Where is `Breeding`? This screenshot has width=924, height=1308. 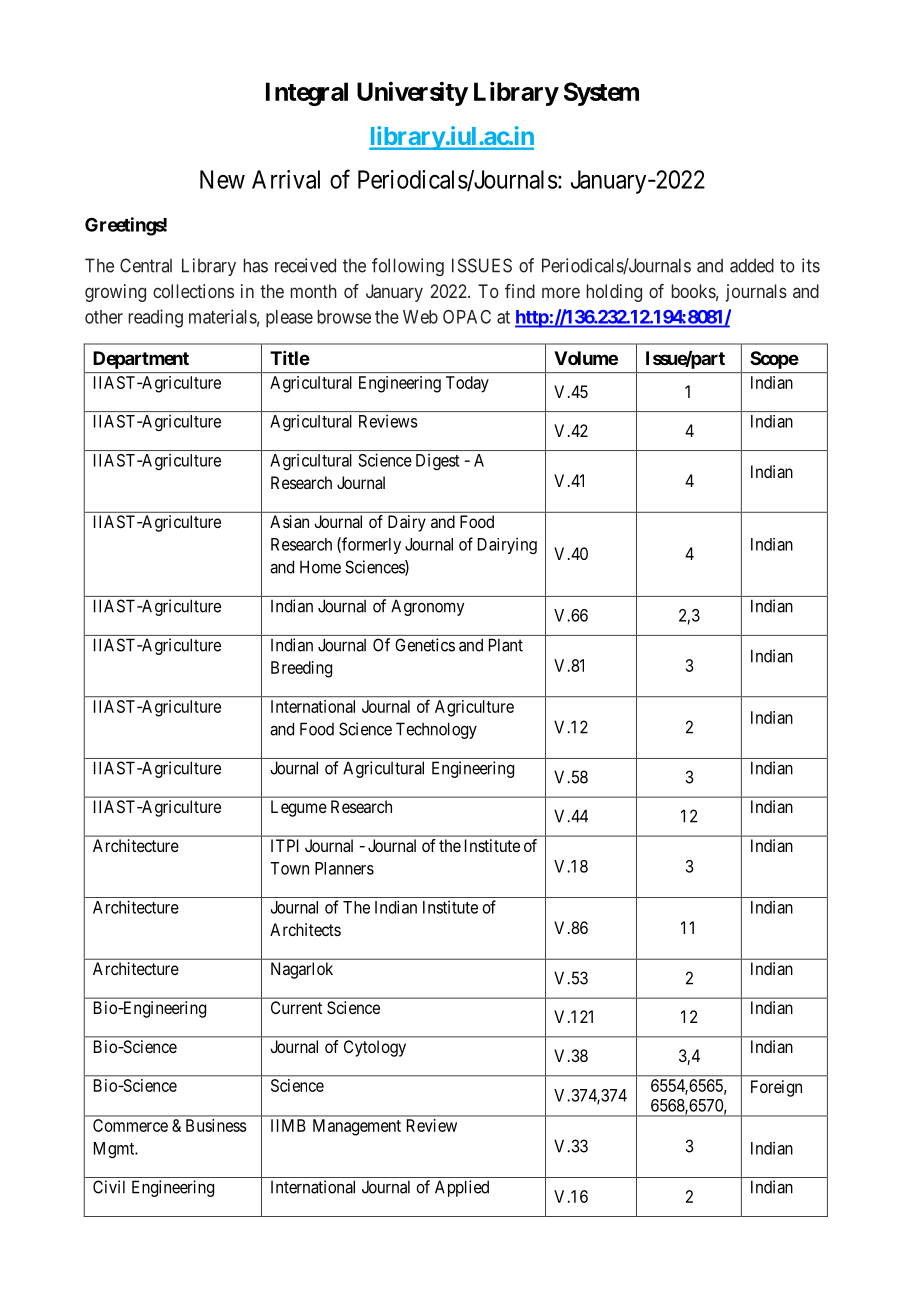
Breeding is located at coordinates (301, 669).
